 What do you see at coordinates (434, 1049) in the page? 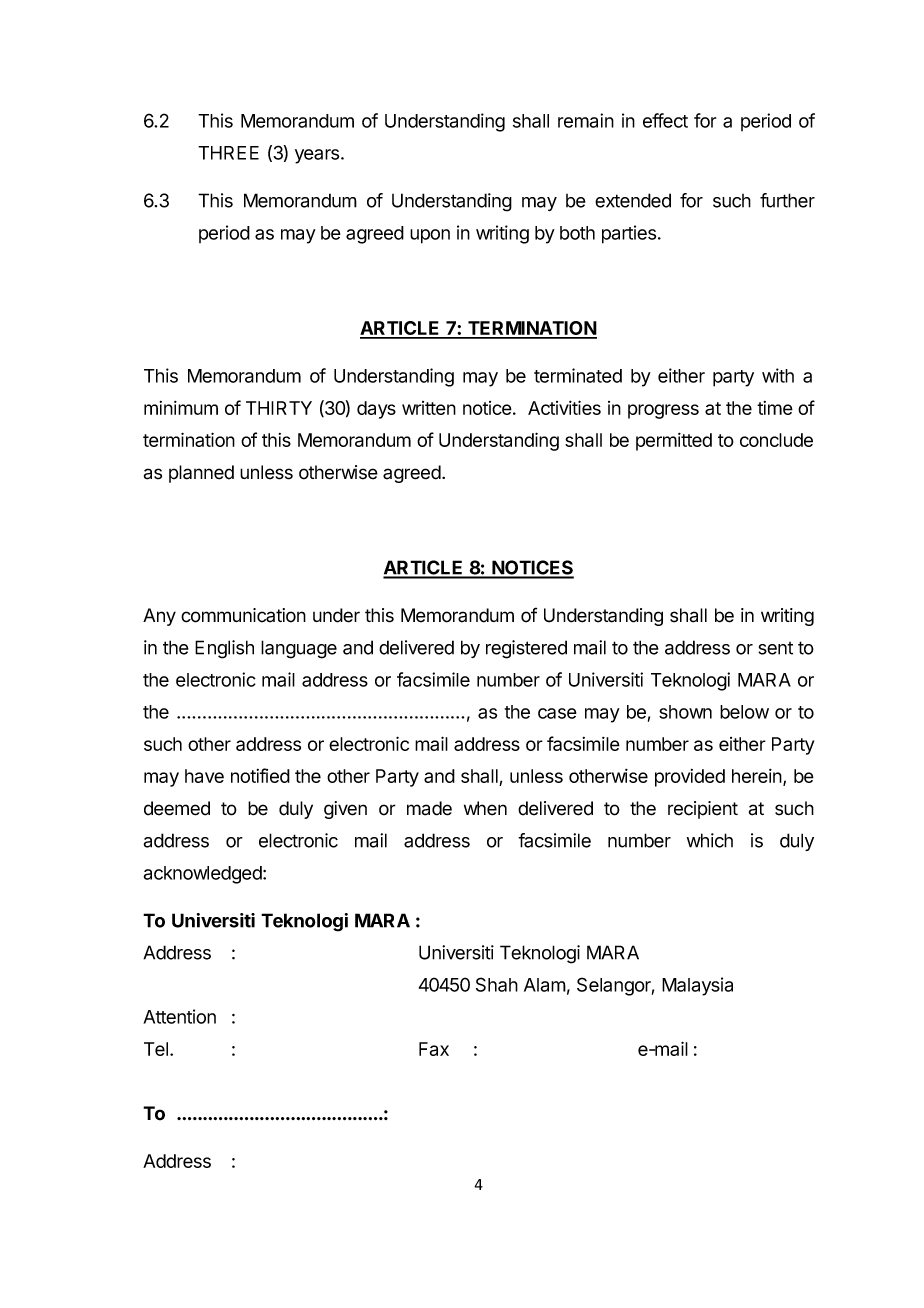
I see `Fax` at bounding box center [434, 1049].
